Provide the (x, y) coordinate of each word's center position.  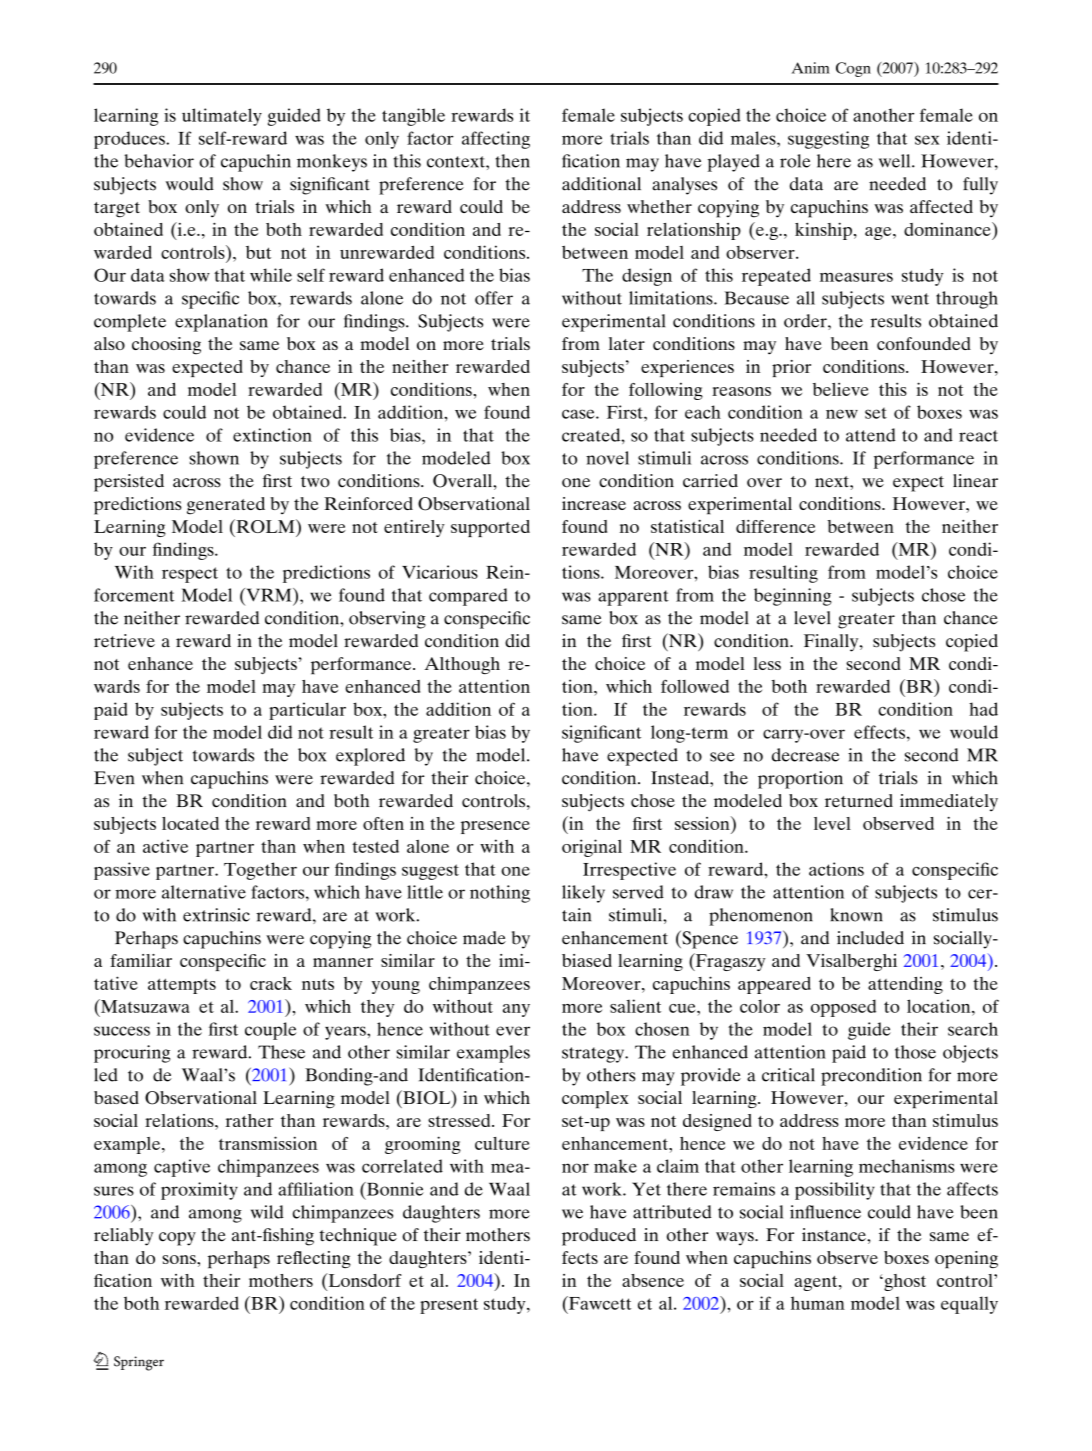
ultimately (222, 117)
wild (267, 1212)
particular (307, 711)
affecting (496, 140)
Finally (832, 643)
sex (927, 140)
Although (462, 665)
